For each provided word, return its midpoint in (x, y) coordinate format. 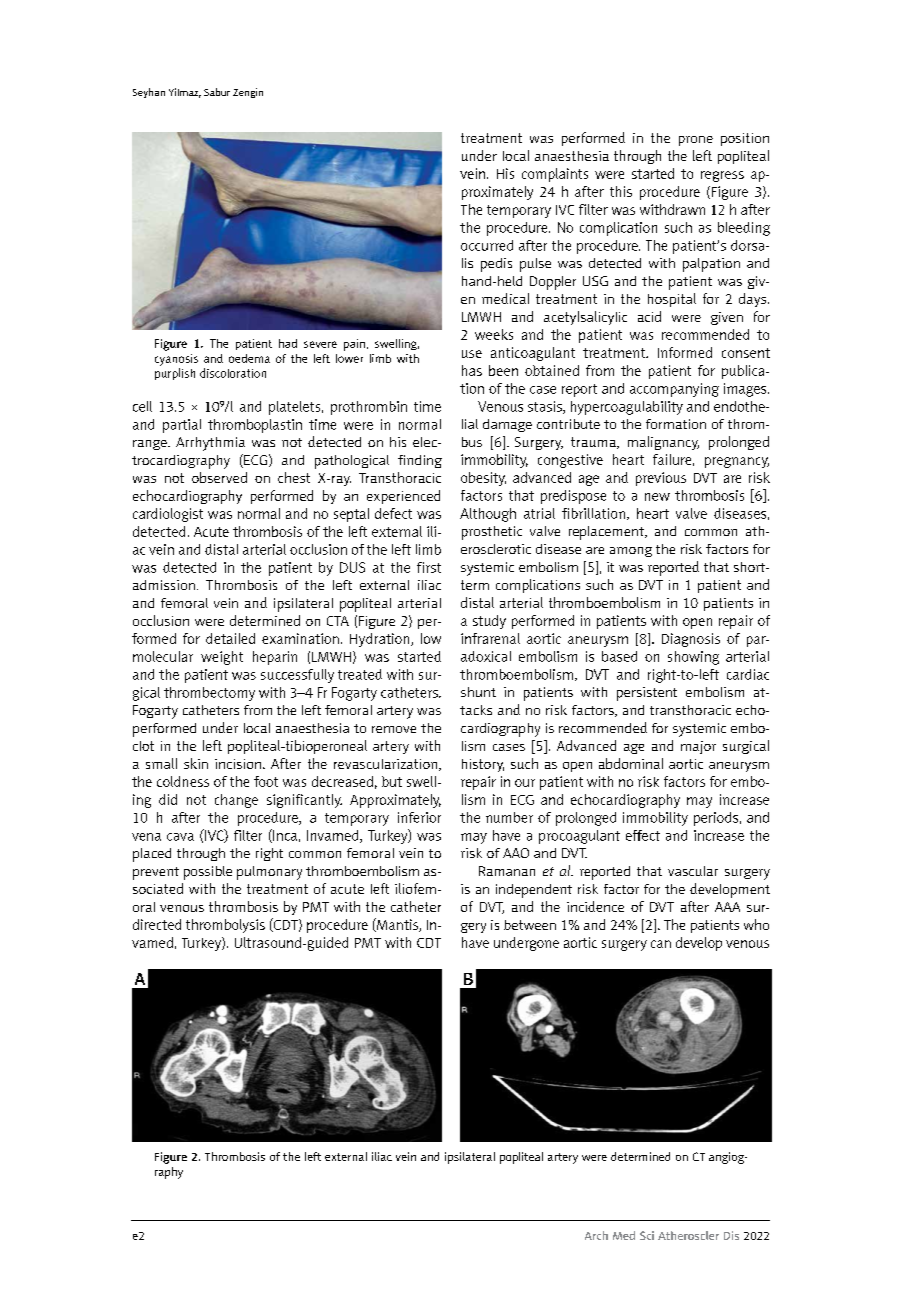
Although (488, 515)
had (288, 343)
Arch (596, 1235)
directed (157, 924)
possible (208, 873)
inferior (419, 817)
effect (643, 835)
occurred (487, 245)
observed (219, 477)
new (657, 497)
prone (696, 141)
